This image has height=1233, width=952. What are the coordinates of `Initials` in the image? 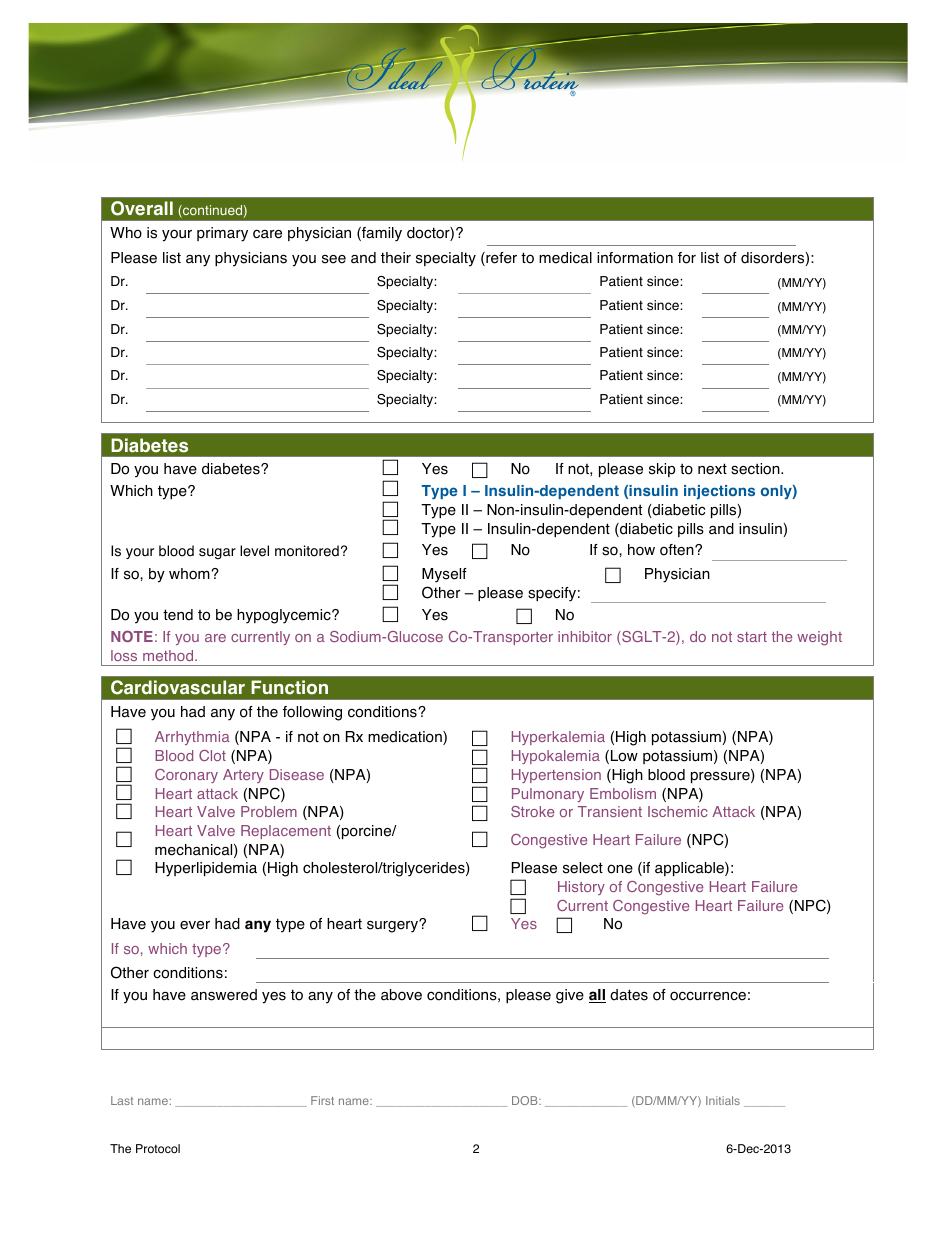 It's located at (723, 1100).
